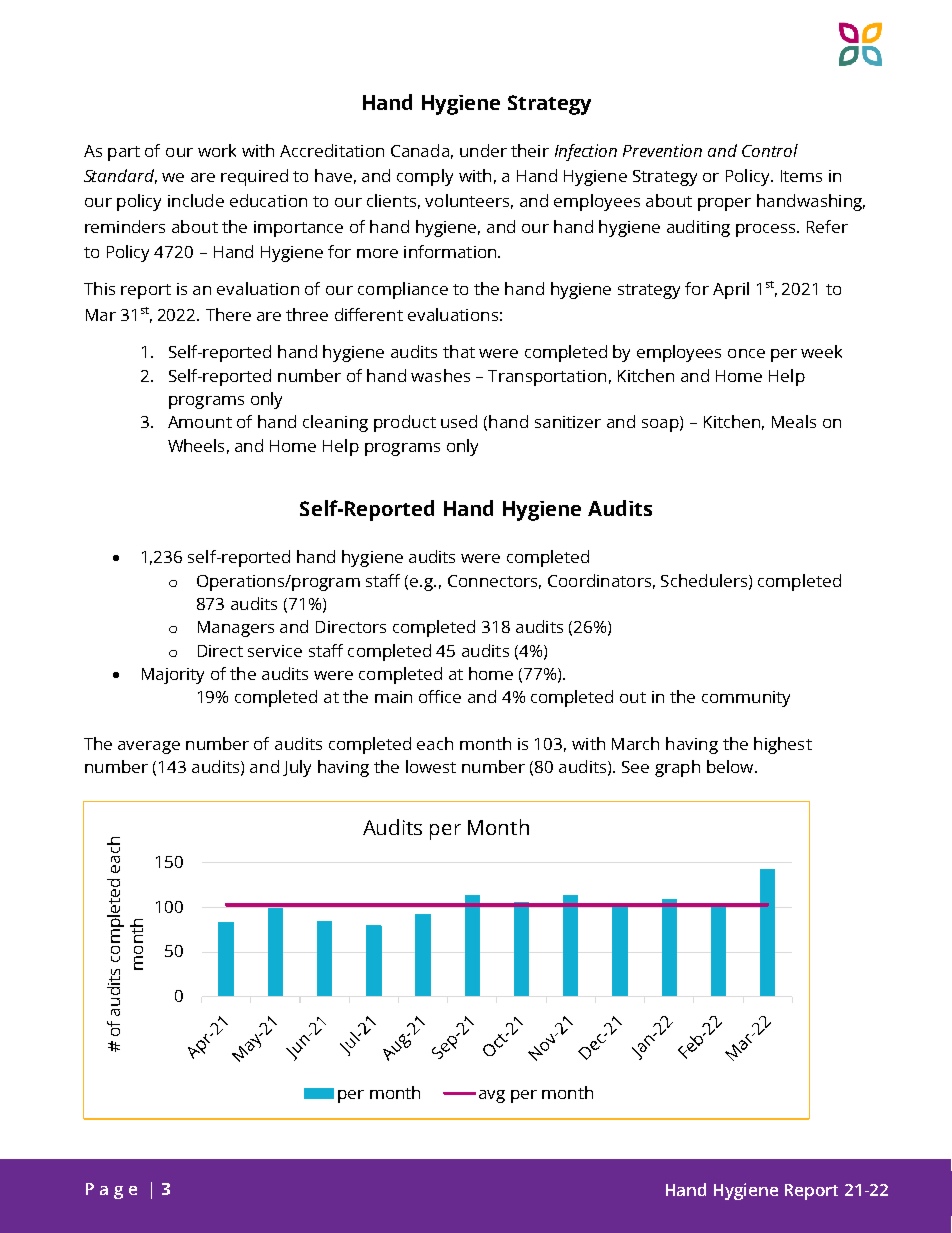 Image resolution: width=952 pixels, height=1233 pixels. What do you see at coordinates (724, 204) in the page?
I see `proper` at bounding box center [724, 204].
